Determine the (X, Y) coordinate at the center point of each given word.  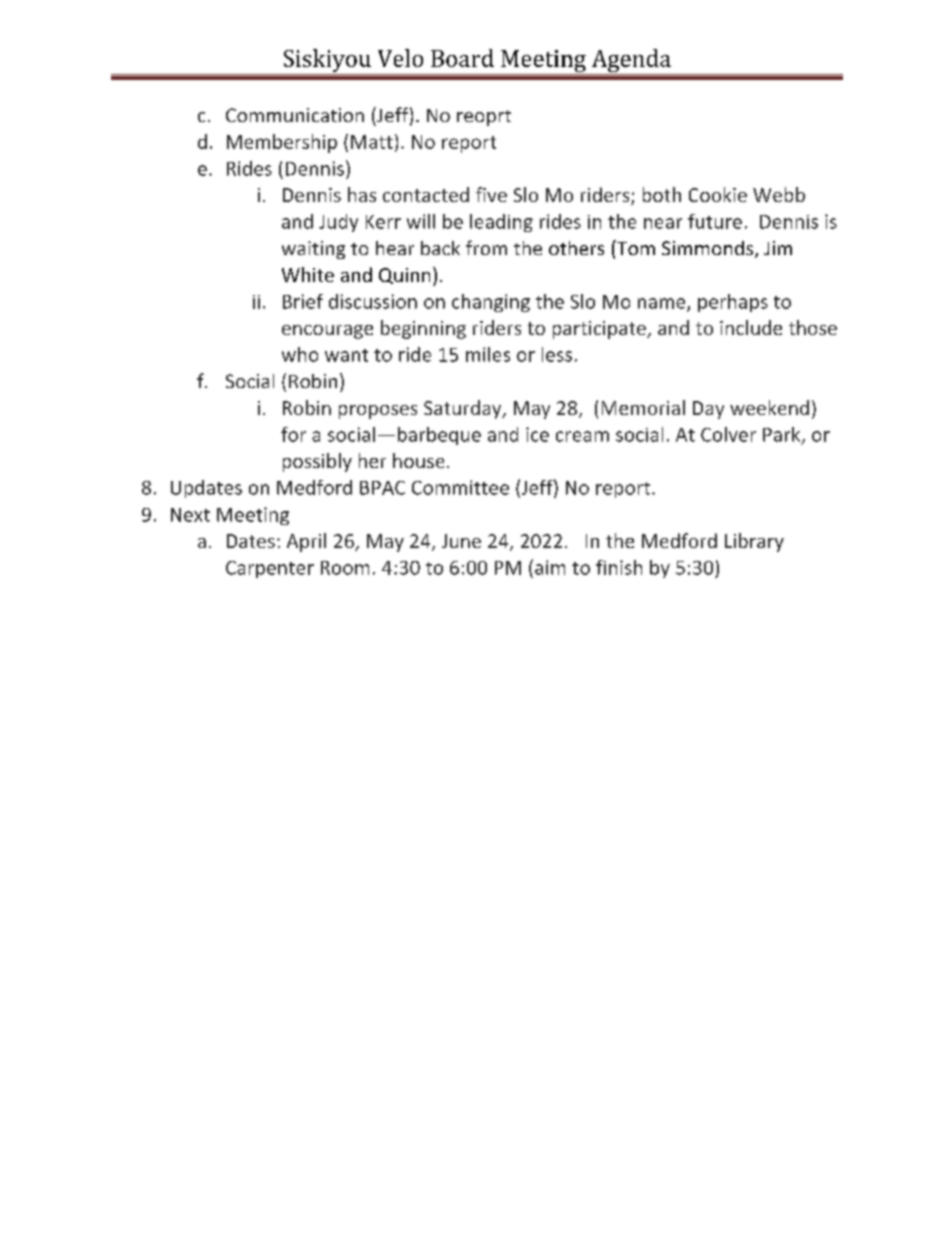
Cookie (718, 194)
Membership (282, 143)
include (751, 327)
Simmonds (707, 248)
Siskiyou (327, 60)
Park (783, 435)
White (308, 274)
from (486, 247)
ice (537, 434)
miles (488, 354)
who (300, 354)
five (491, 194)
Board (462, 58)
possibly (317, 462)
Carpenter (270, 569)
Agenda (631, 62)
